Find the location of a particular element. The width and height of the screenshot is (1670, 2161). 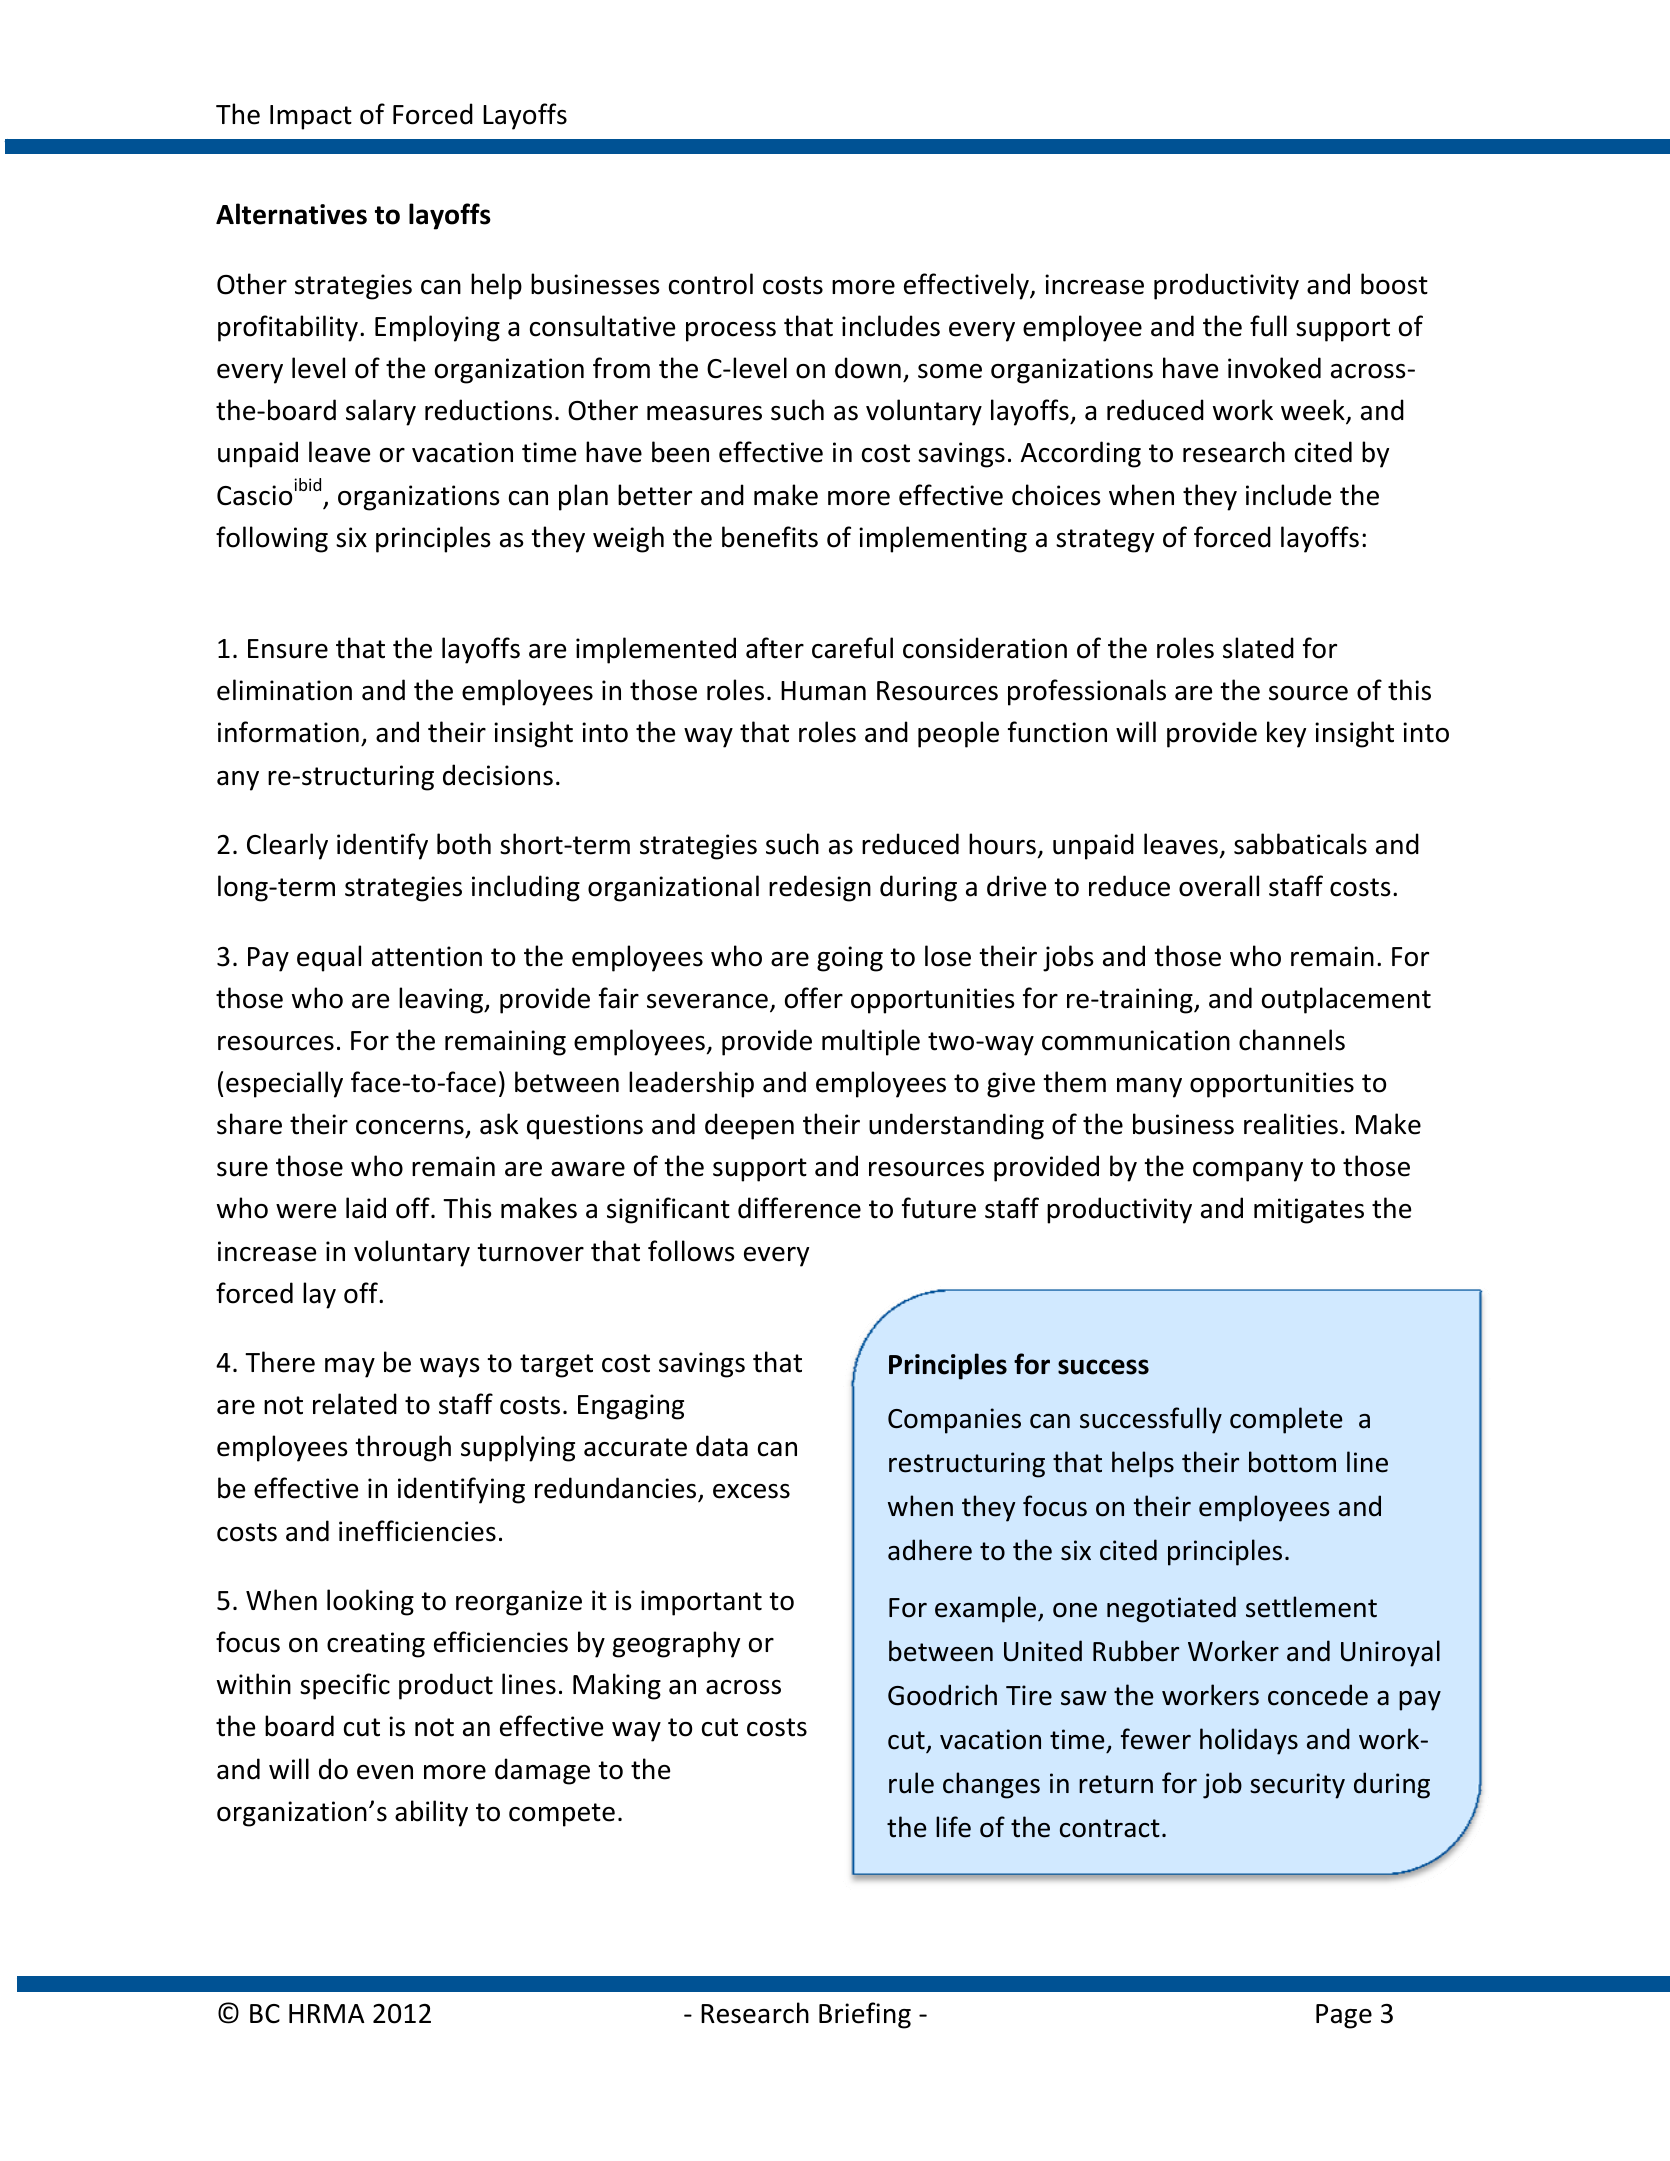

channels is located at coordinates (1292, 1040).
